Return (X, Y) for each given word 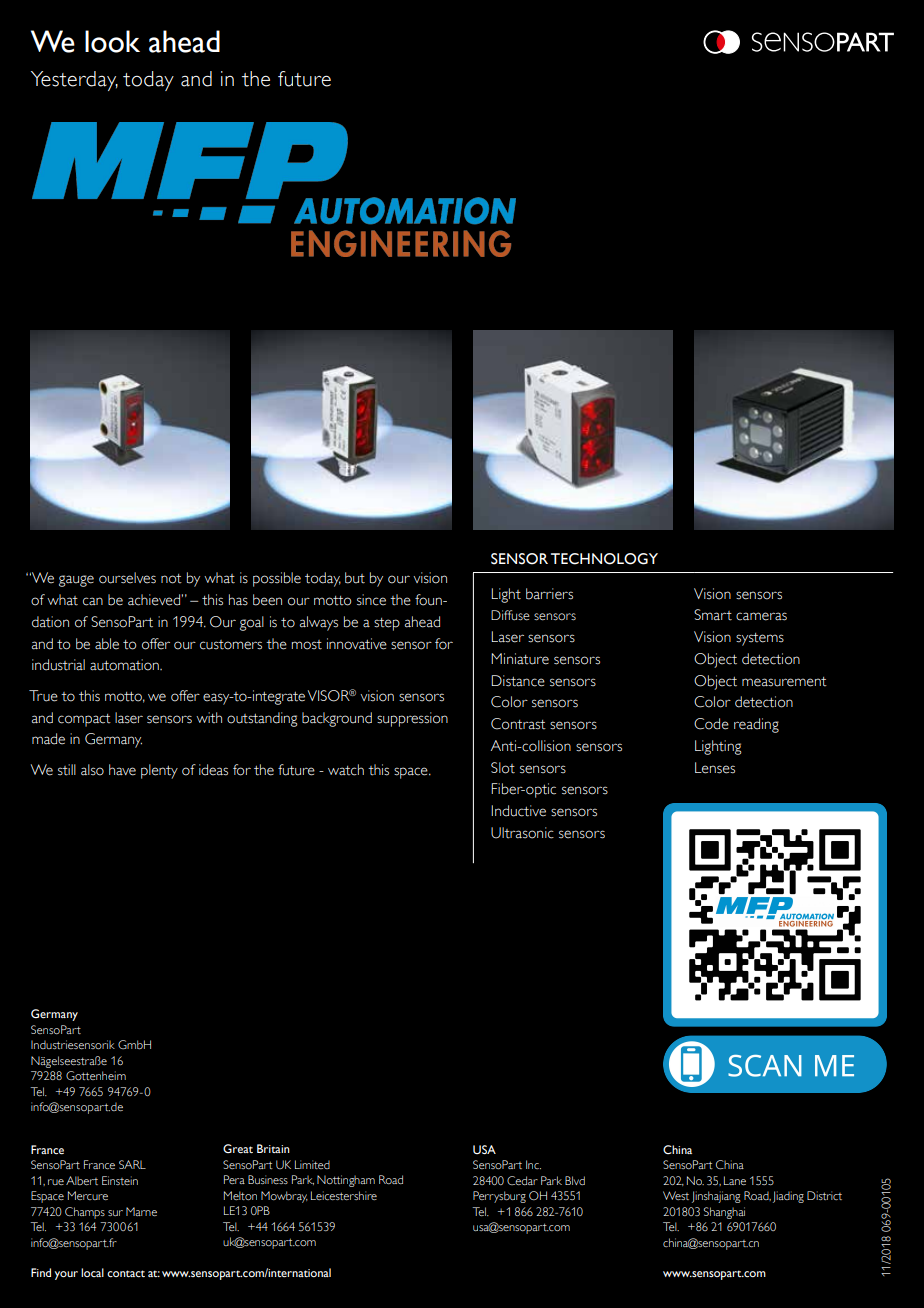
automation (125, 665)
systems (760, 639)
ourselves (127, 578)
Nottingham (346, 1181)
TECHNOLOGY (604, 559)
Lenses (715, 768)
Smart (713, 615)
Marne (141, 1211)
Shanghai (724, 1213)
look (112, 41)
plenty (159, 771)
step (387, 624)
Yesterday (74, 81)
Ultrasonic (522, 833)
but (355, 578)
